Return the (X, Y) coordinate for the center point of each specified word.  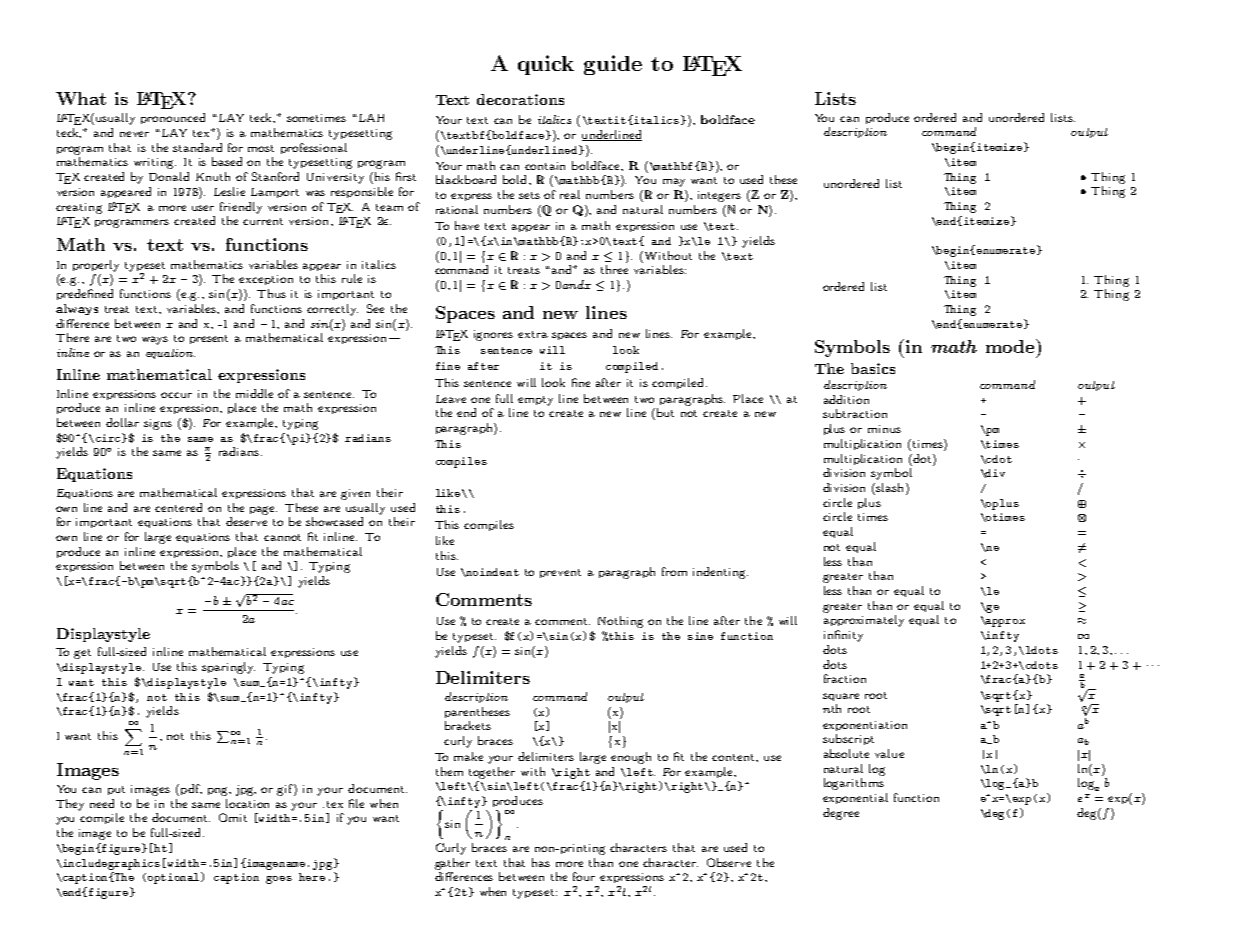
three (614, 269)
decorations (520, 99)
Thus (271, 293)
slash (891, 489)
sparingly (228, 668)
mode (1011, 346)
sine (700, 636)
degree (841, 814)
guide (613, 65)
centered (178, 507)
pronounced (173, 118)
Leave (451, 399)
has (541, 862)
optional (175, 878)
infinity (843, 636)
